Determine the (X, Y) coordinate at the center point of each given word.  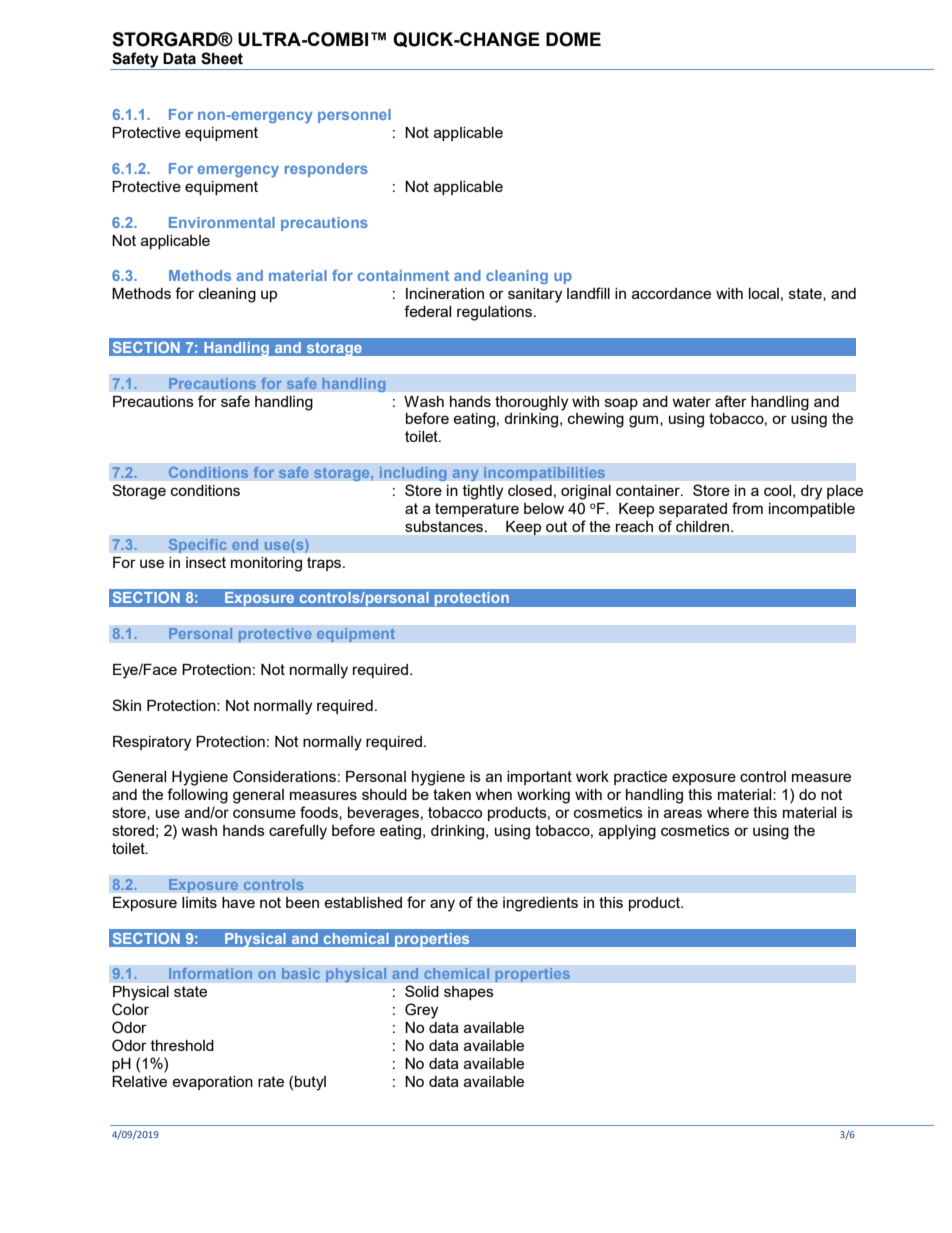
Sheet (222, 58)
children (704, 526)
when (493, 794)
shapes (469, 993)
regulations (494, 313)
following (197, 796)
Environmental (222, 222)
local (764, 293)
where (728, 812)
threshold (182, 1045)
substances (446, 526)
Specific (197, 545)
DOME (573, 39)
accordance (671, 293)
